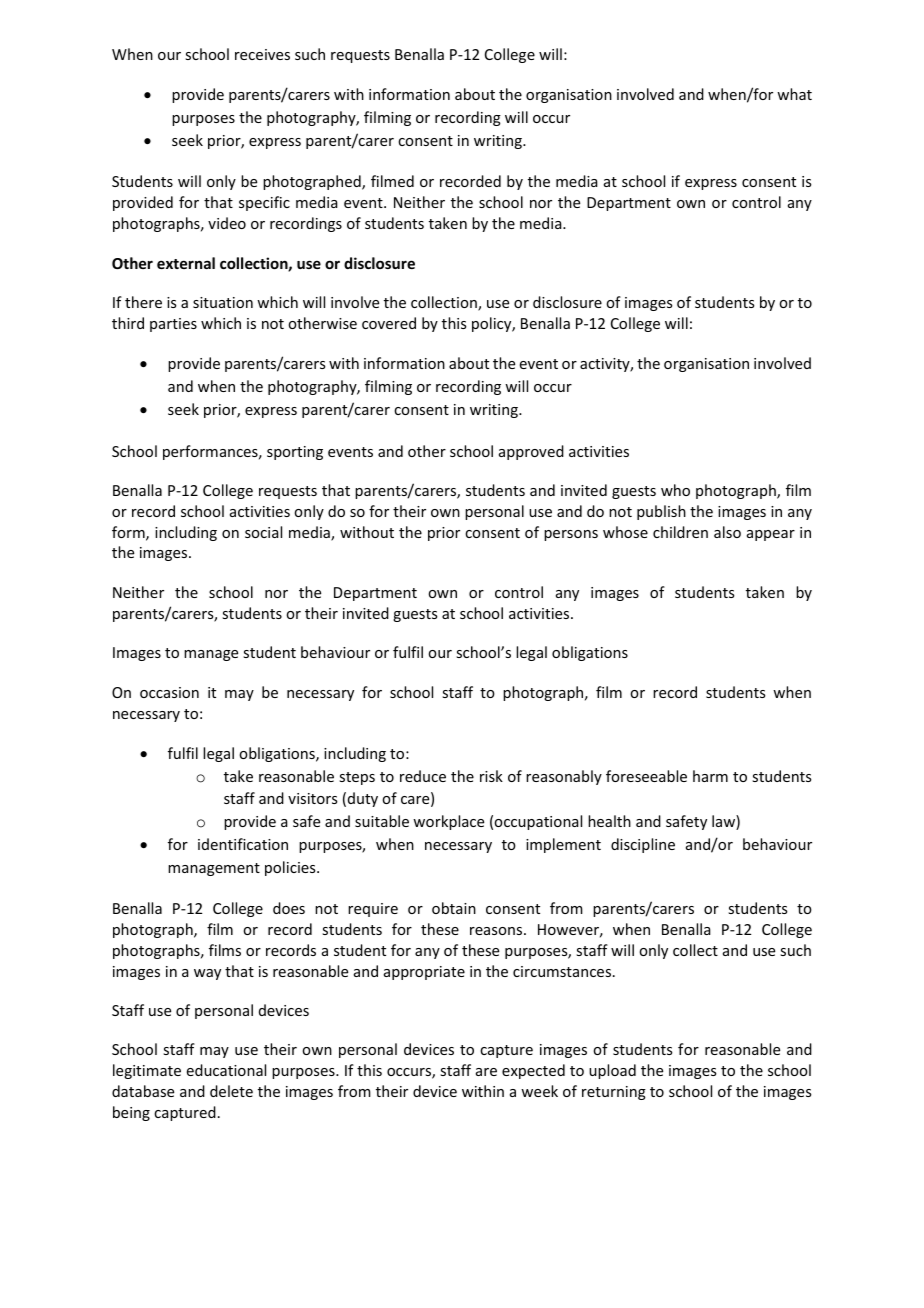  What do you see at coordinates (571, 535) in the screenshot?
I see `persons` at bounding box center [571, 535].
